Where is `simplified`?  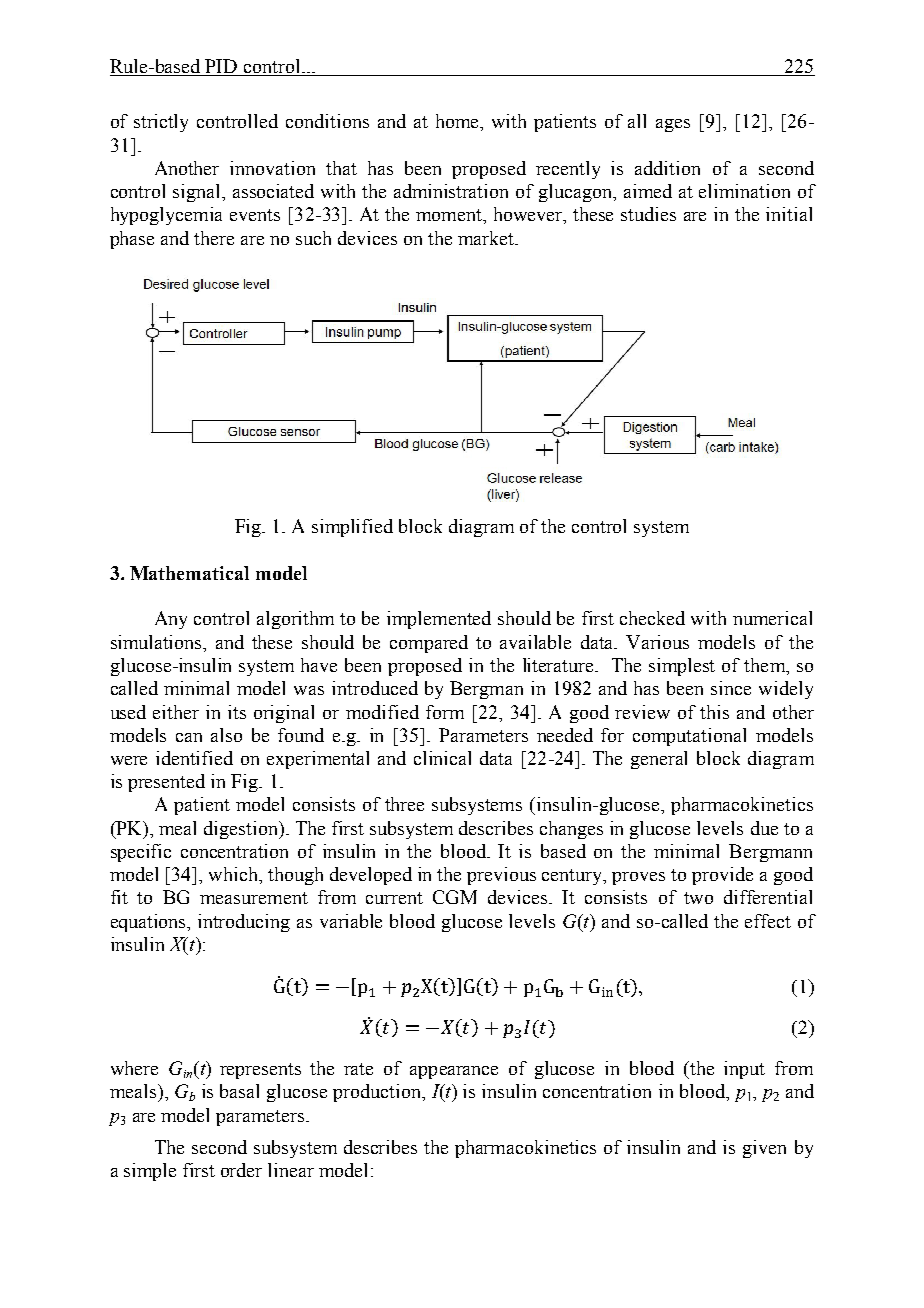
simplified is located at coordinates (352, 528).
